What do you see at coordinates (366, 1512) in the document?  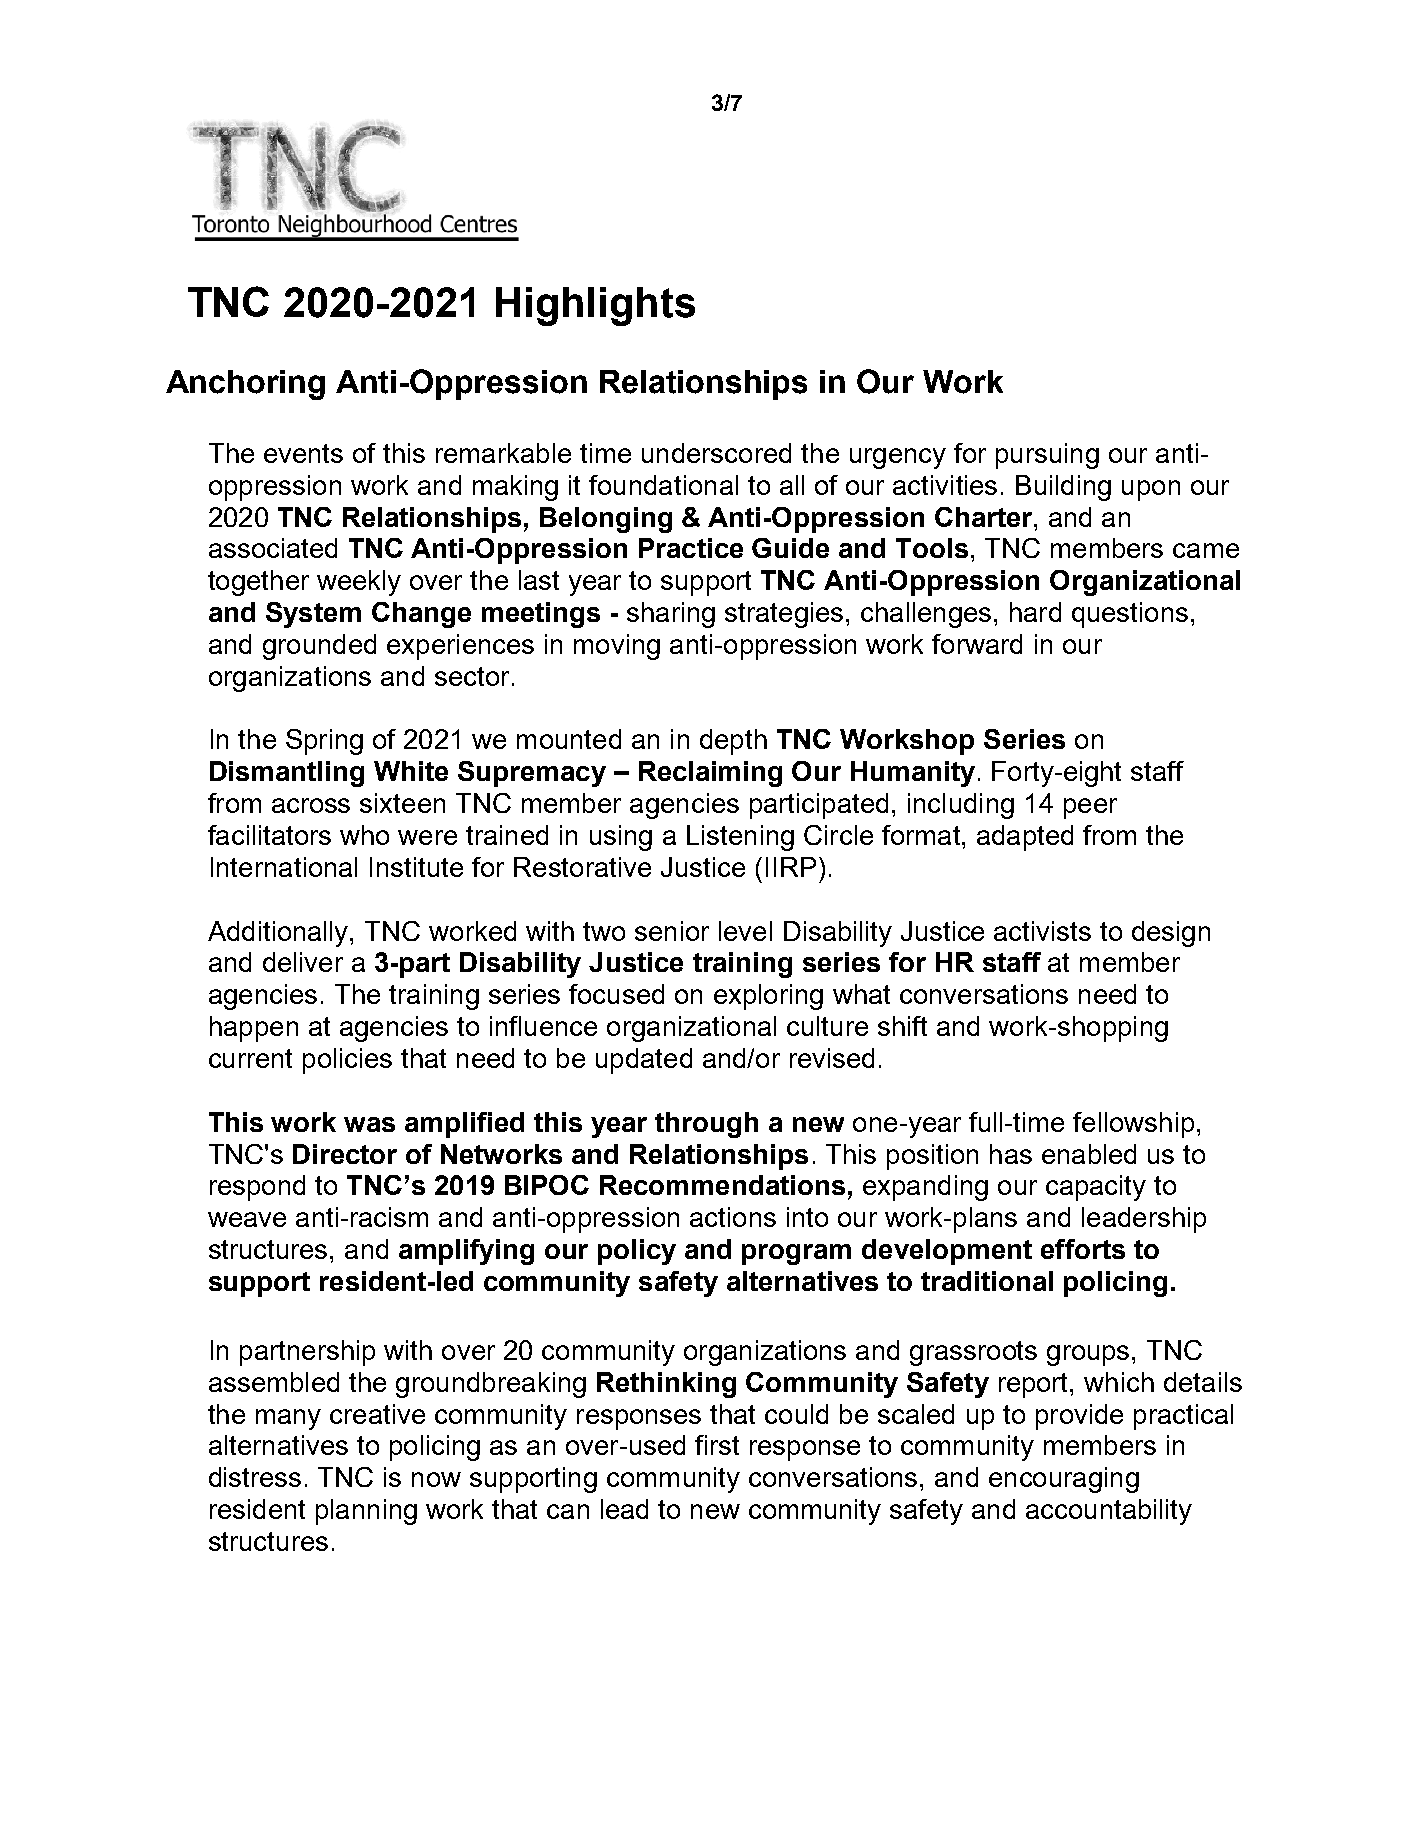 I see `planning` at bounding box center [366, 1512].
